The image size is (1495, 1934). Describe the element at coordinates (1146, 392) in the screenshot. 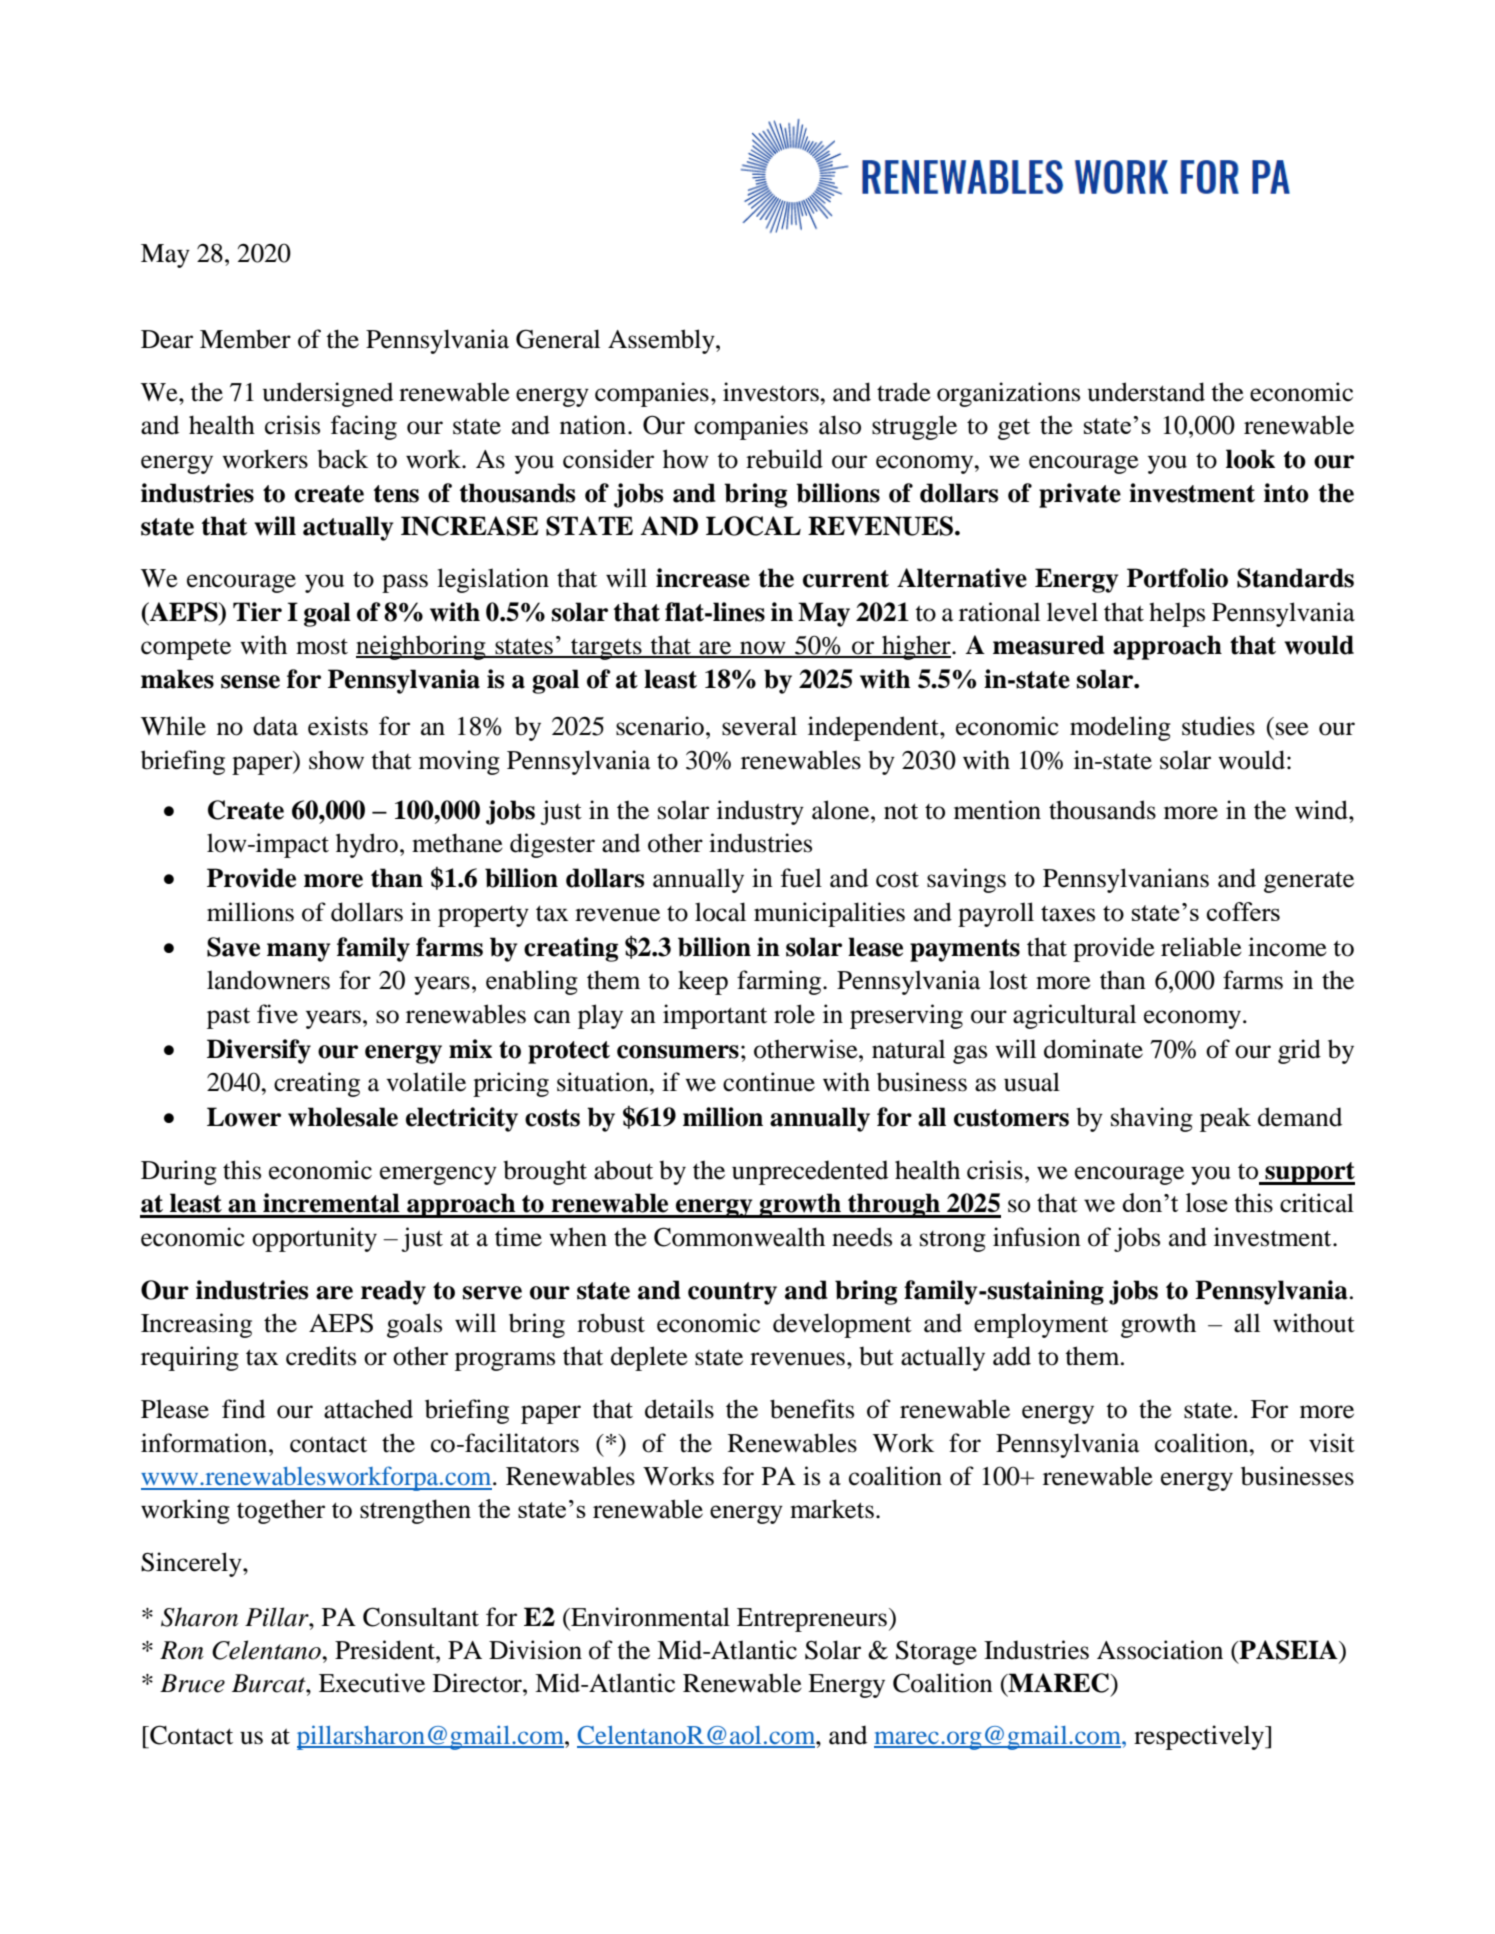

I see `understand` at that location.
